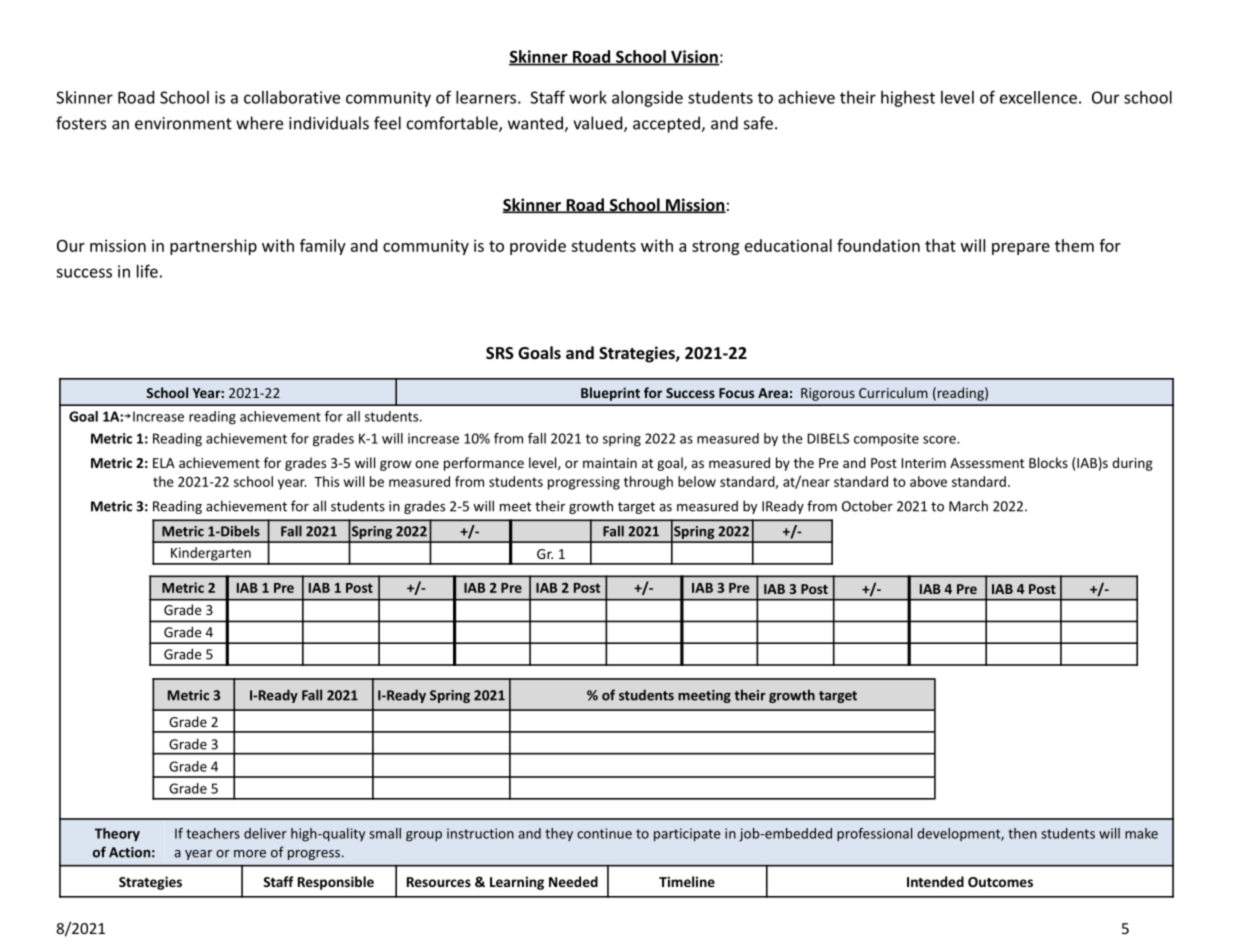  Describe the element at coordinates (250, 854) in the screenshot. I see `more` at that location.
